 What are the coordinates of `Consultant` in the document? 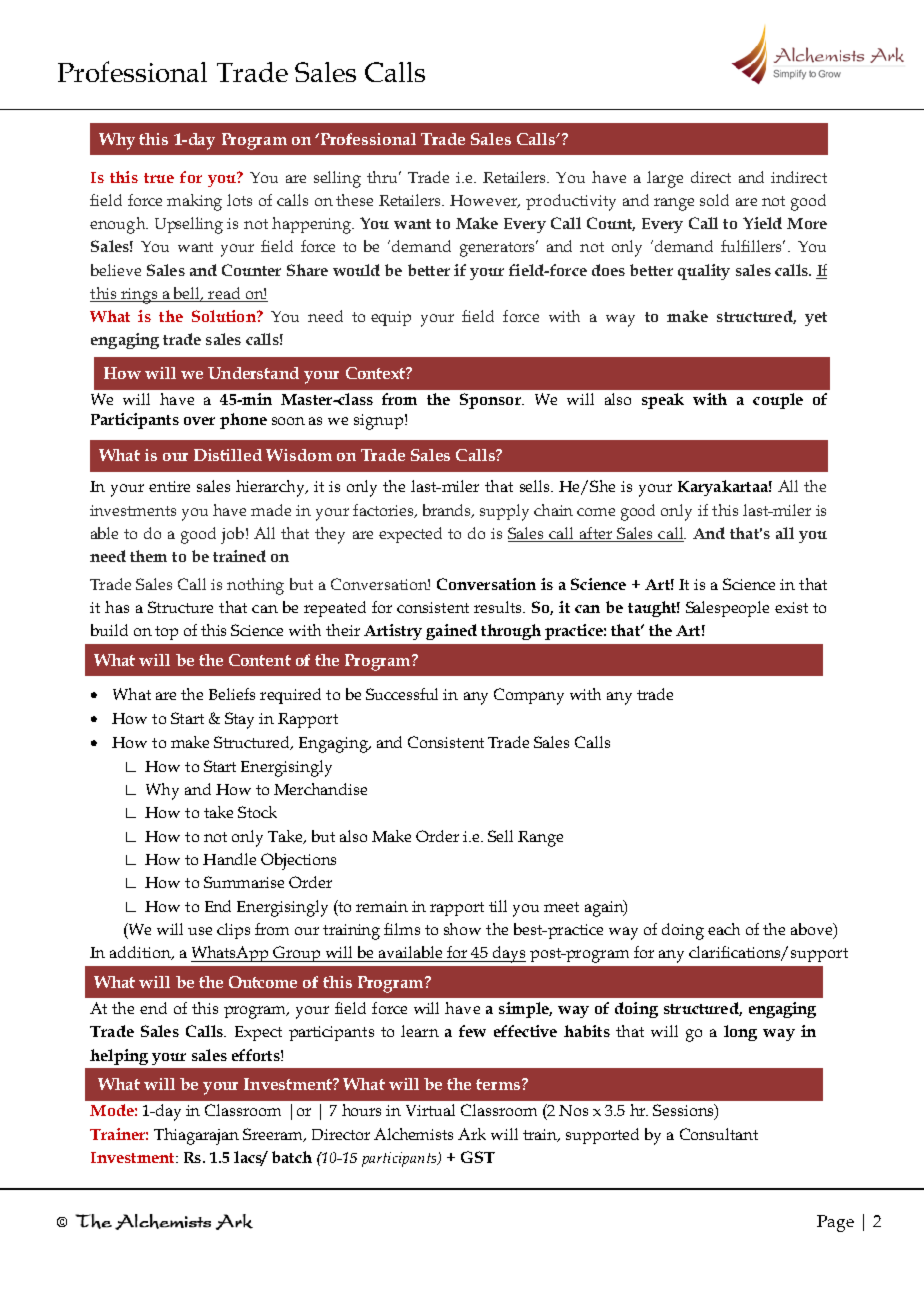 It's located at (719, 1134).
